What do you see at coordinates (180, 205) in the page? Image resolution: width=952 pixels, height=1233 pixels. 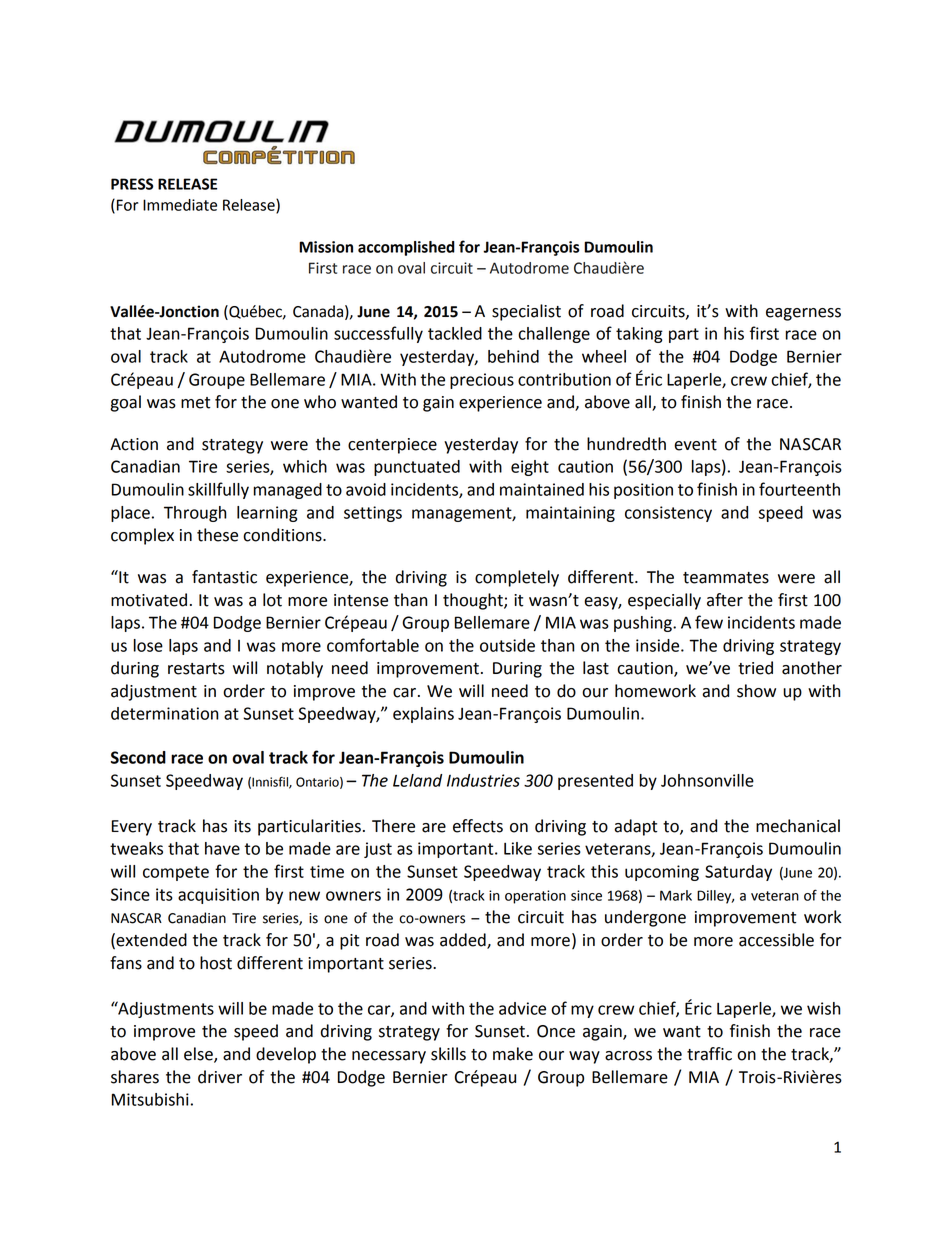 I see `Immediate` at bounding box center [180, 205].
